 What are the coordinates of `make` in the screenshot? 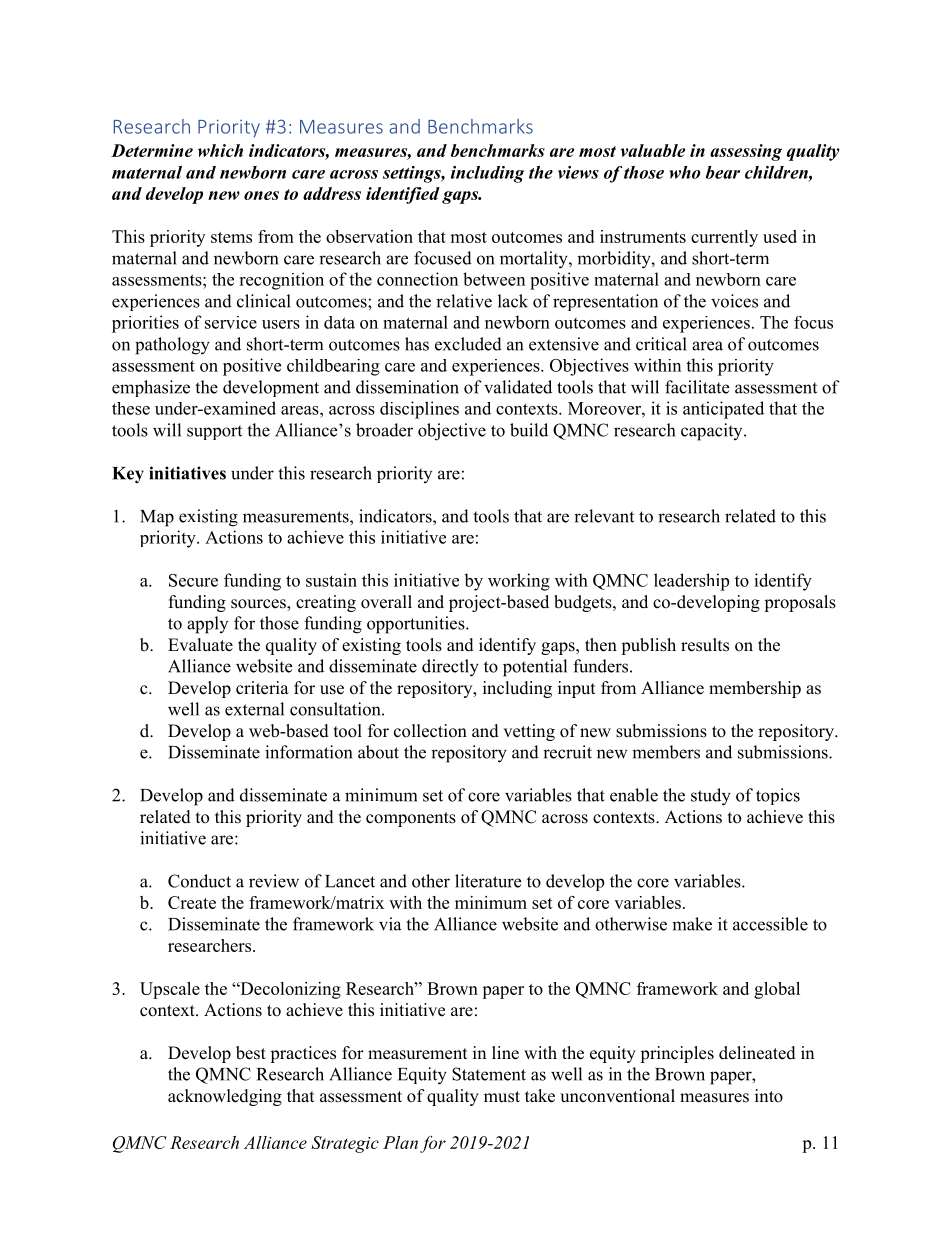 It's located at (692, 924).
